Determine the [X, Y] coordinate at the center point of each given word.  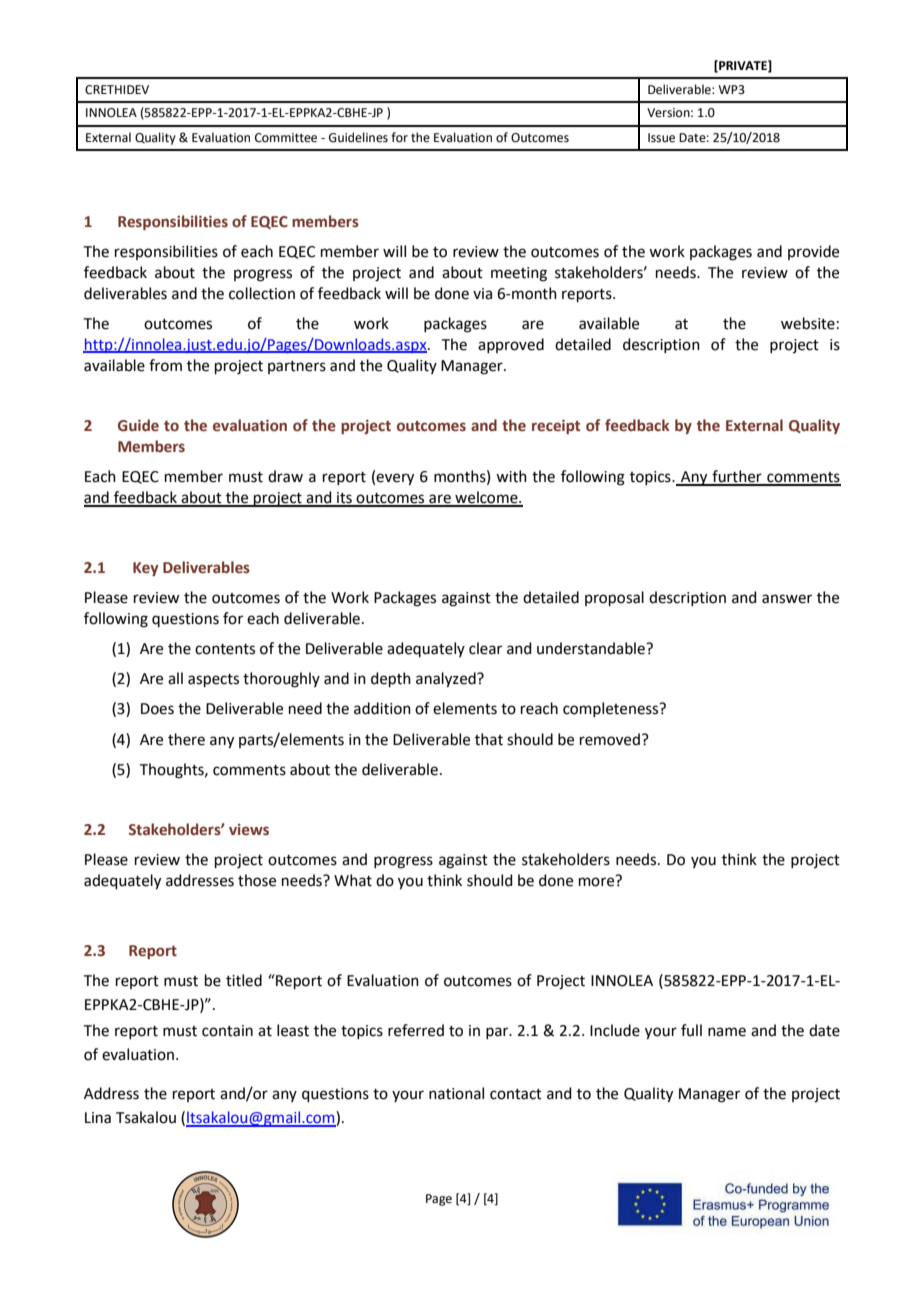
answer [787, 599]
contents [225, 649]
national [456, 1093]
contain [227, 1031]
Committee [286, 138]
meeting [519, 274]
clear [485, 648]
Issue [661, 138]
